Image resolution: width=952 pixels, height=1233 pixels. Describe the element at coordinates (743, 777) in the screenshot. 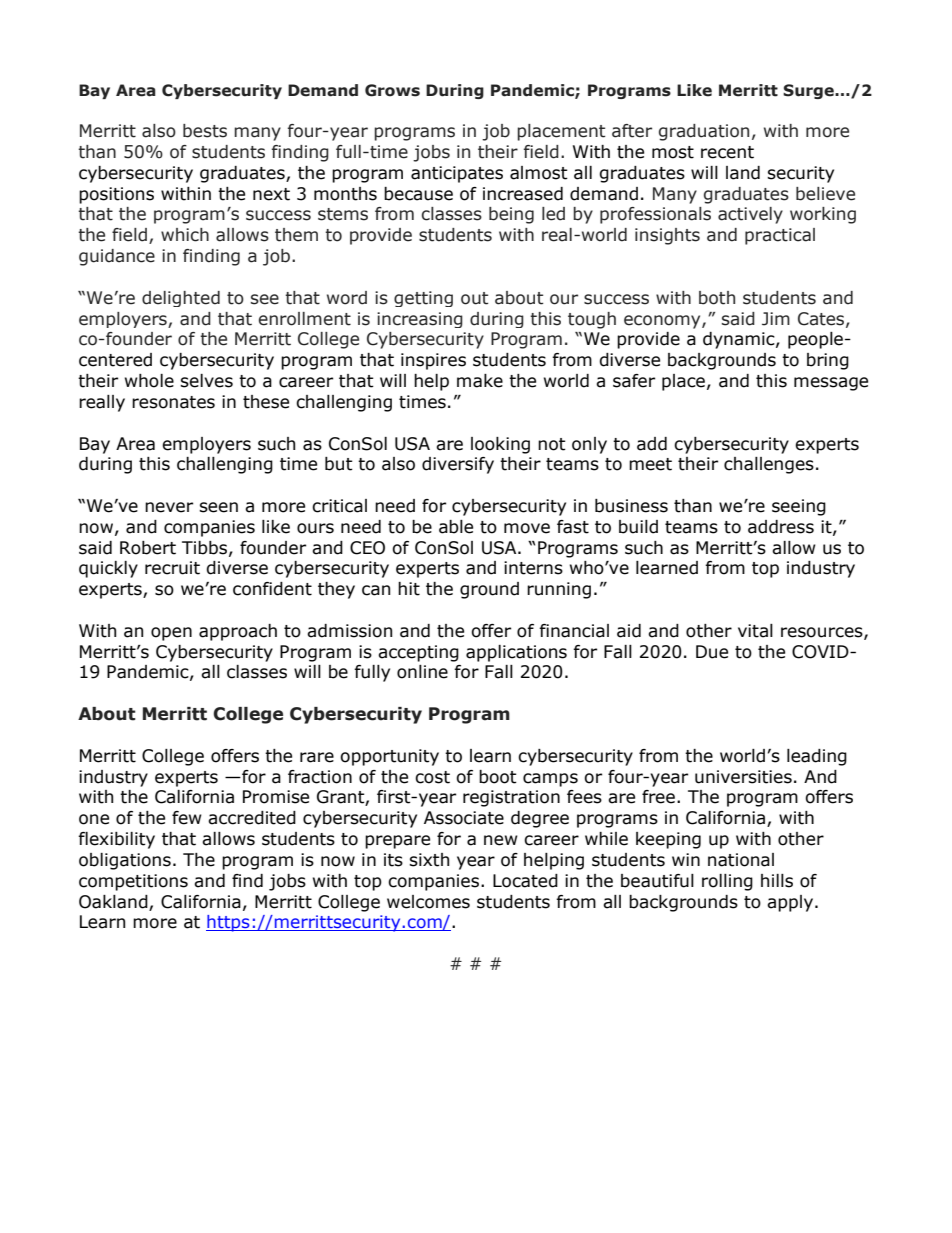

I see `universities` at that location.
